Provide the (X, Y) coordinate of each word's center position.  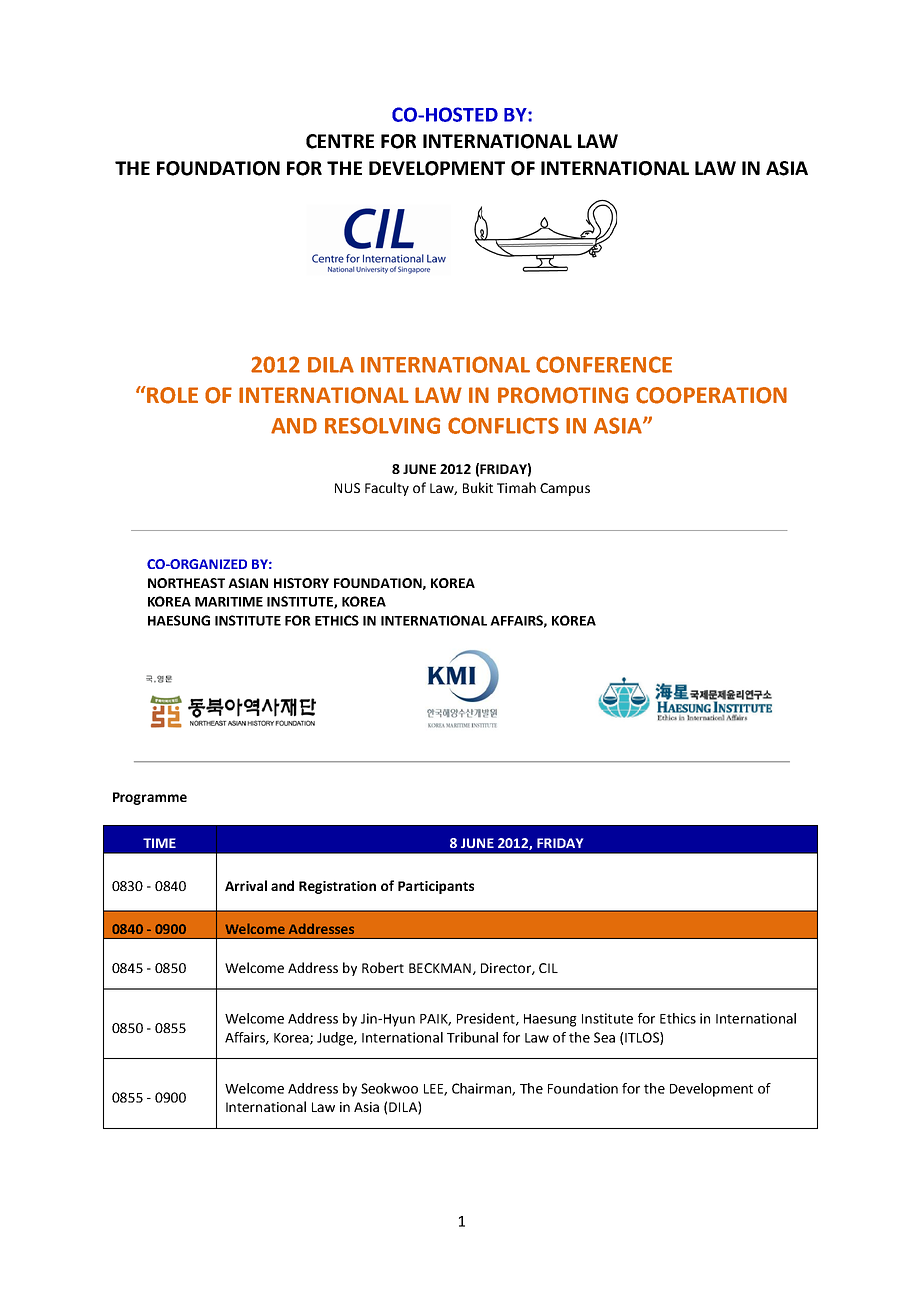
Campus (565, 489)
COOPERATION (711, 395)
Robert (383, 967)
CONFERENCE (604, 364)
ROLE (171, 395)
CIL (548, 968)
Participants (436, 887)
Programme (150, 798)
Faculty (387, 489)
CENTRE (340, 141)
